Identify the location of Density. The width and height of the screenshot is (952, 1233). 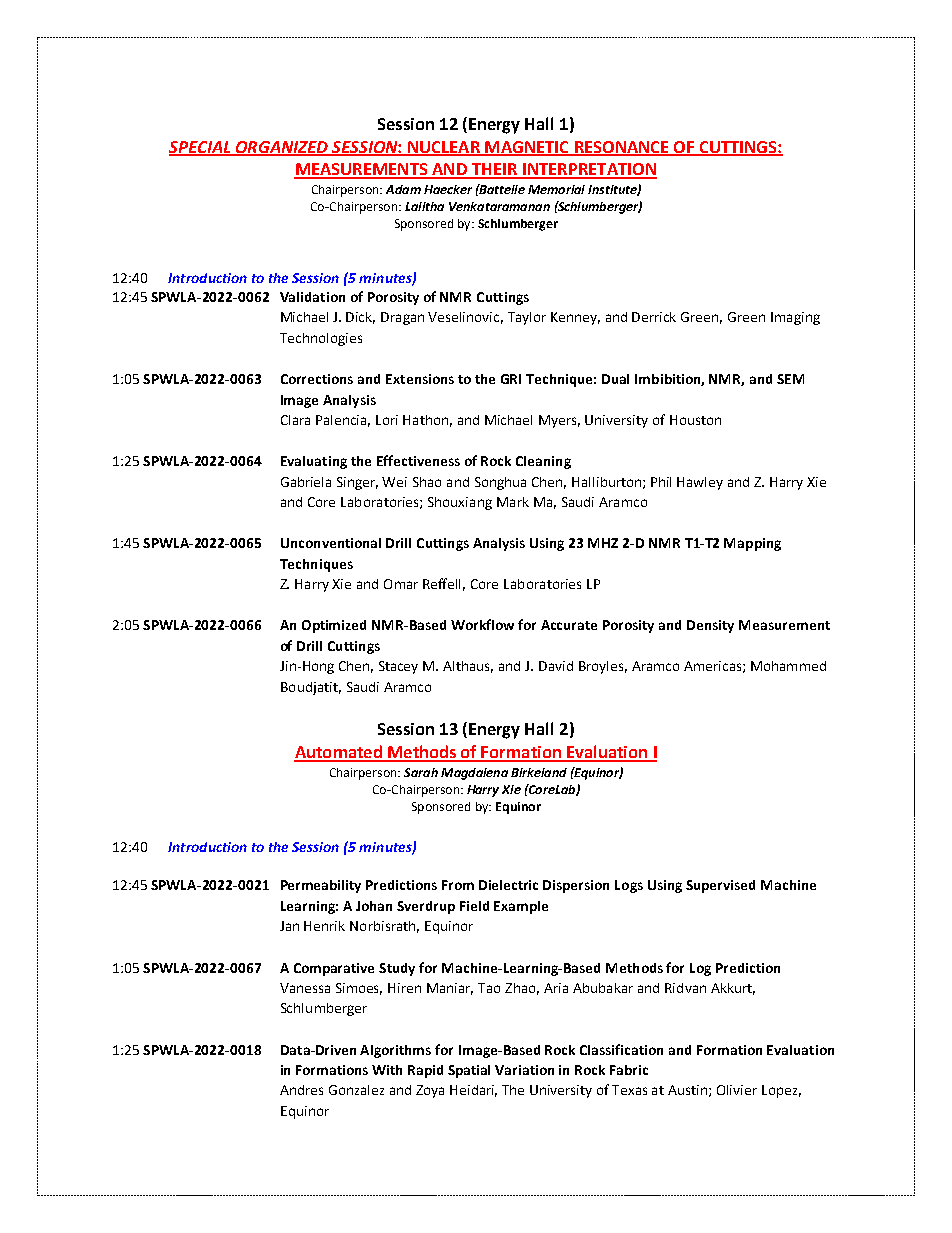
(710, 626).
